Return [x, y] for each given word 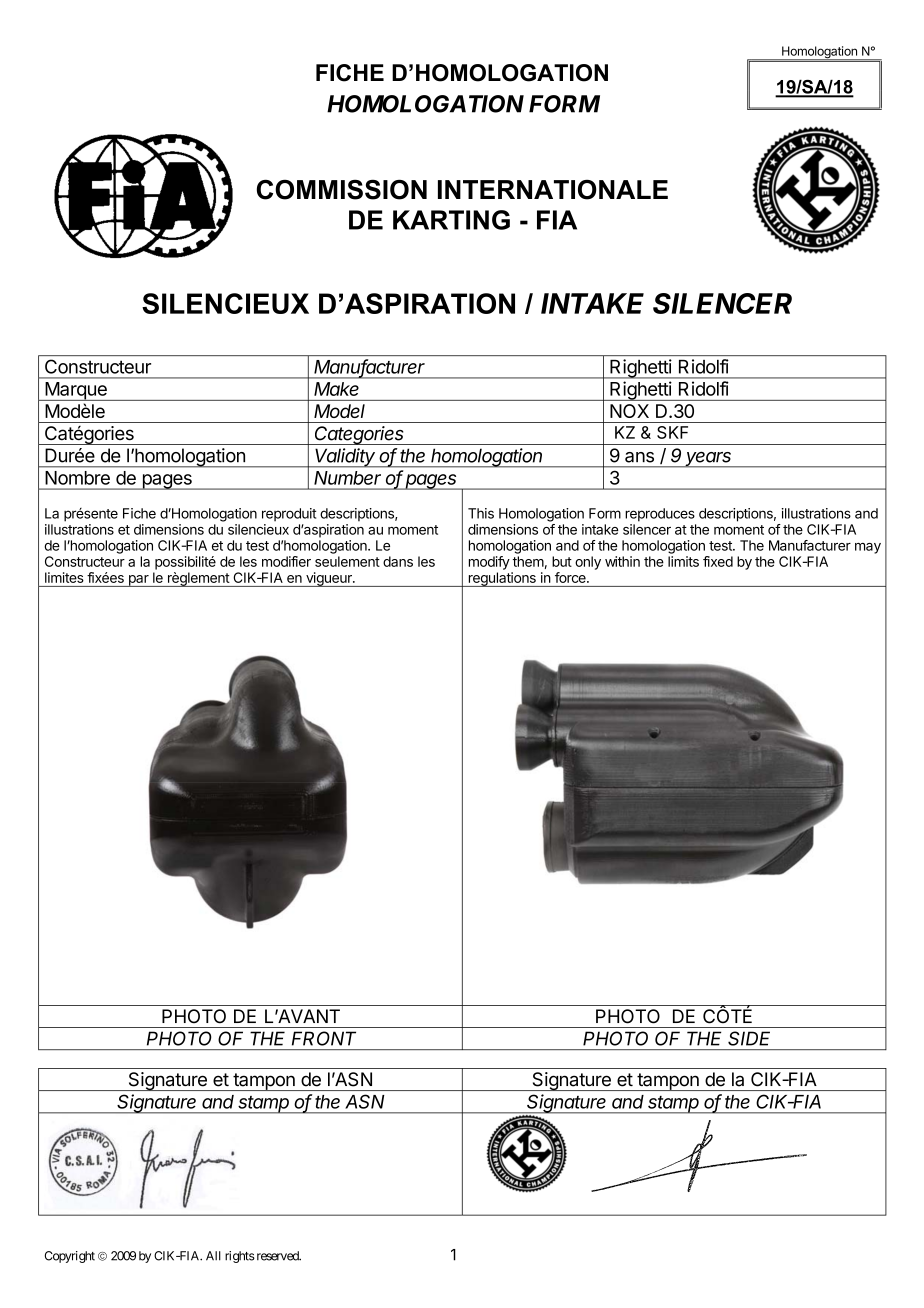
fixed [718, 561]
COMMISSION [342, 189]
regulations [502, 579]
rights [240, 1257]
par [138, 581]
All [213, 1256]
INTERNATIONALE [553, 190]
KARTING [451, 220]
